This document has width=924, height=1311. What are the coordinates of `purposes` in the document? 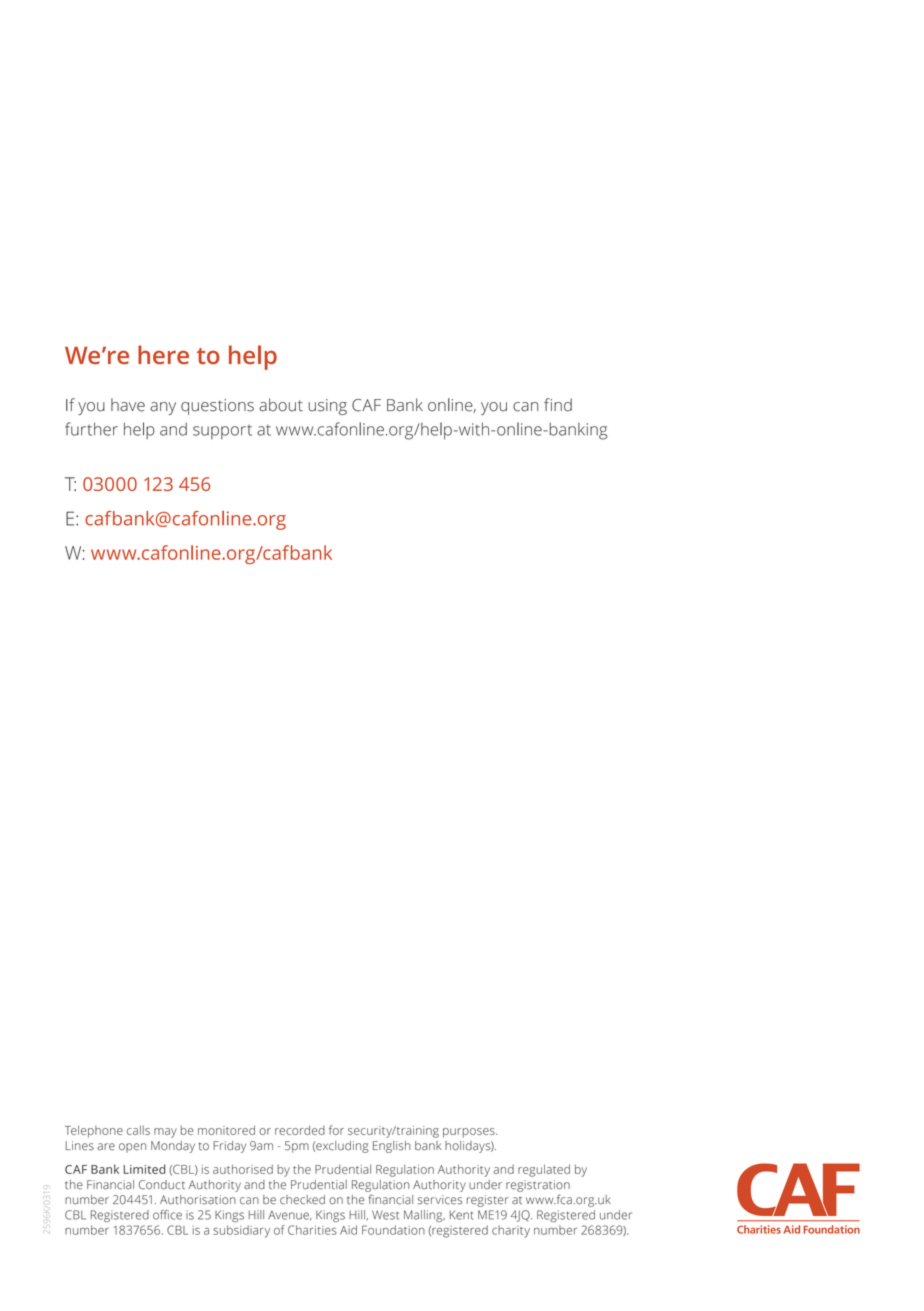 It's located at (470, 1133).
